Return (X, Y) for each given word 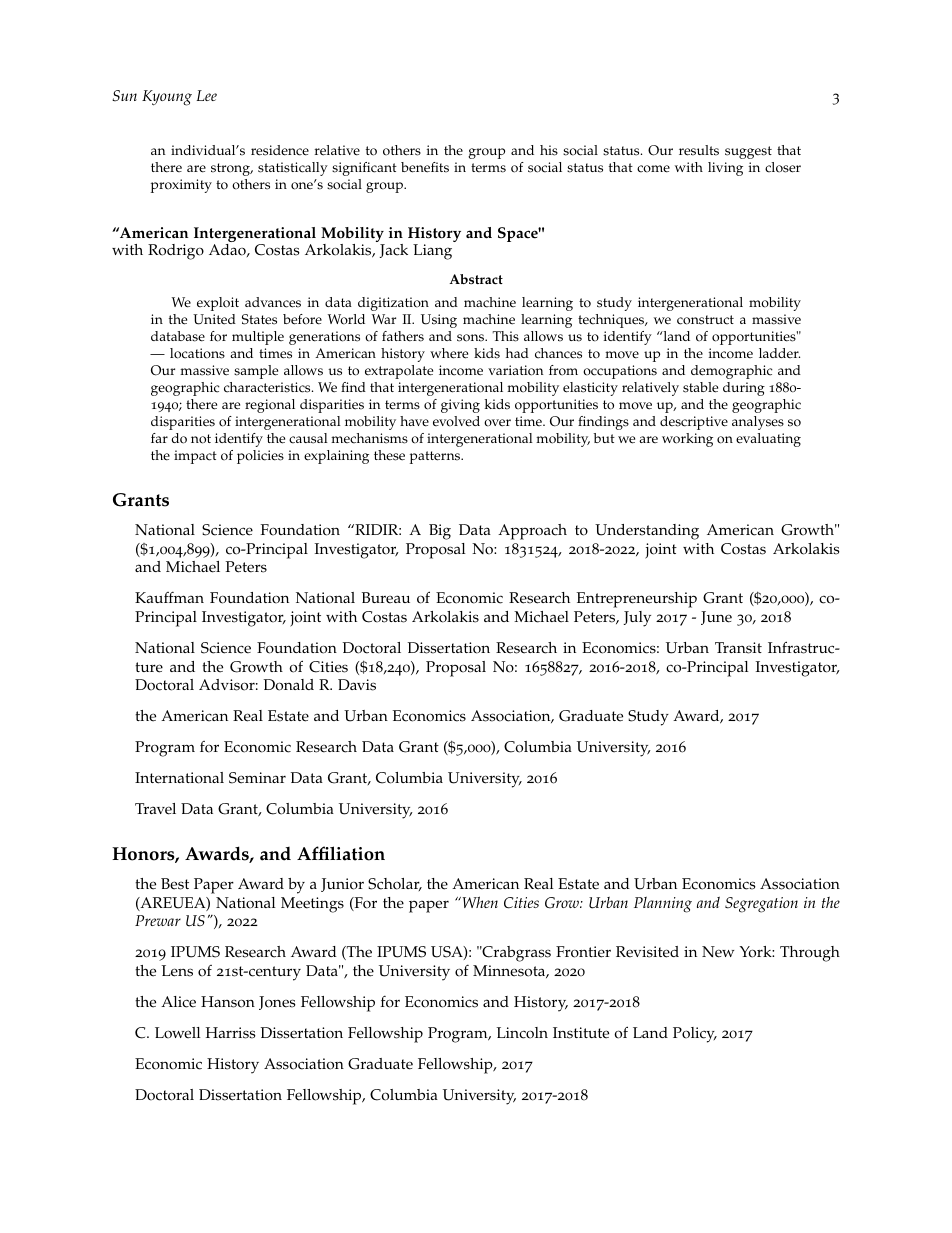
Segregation (761, 905)
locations (197, 353)
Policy (695, 1035)
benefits (425, 167)
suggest (748, 152)
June (716, 618)
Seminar (257, 778)
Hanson (228, 1002)
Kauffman (169, 597)
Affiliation (341, 853)
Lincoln (522, 1033)
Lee (207, 95)
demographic (732, 372)
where (449, 353)
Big (440, 532)
